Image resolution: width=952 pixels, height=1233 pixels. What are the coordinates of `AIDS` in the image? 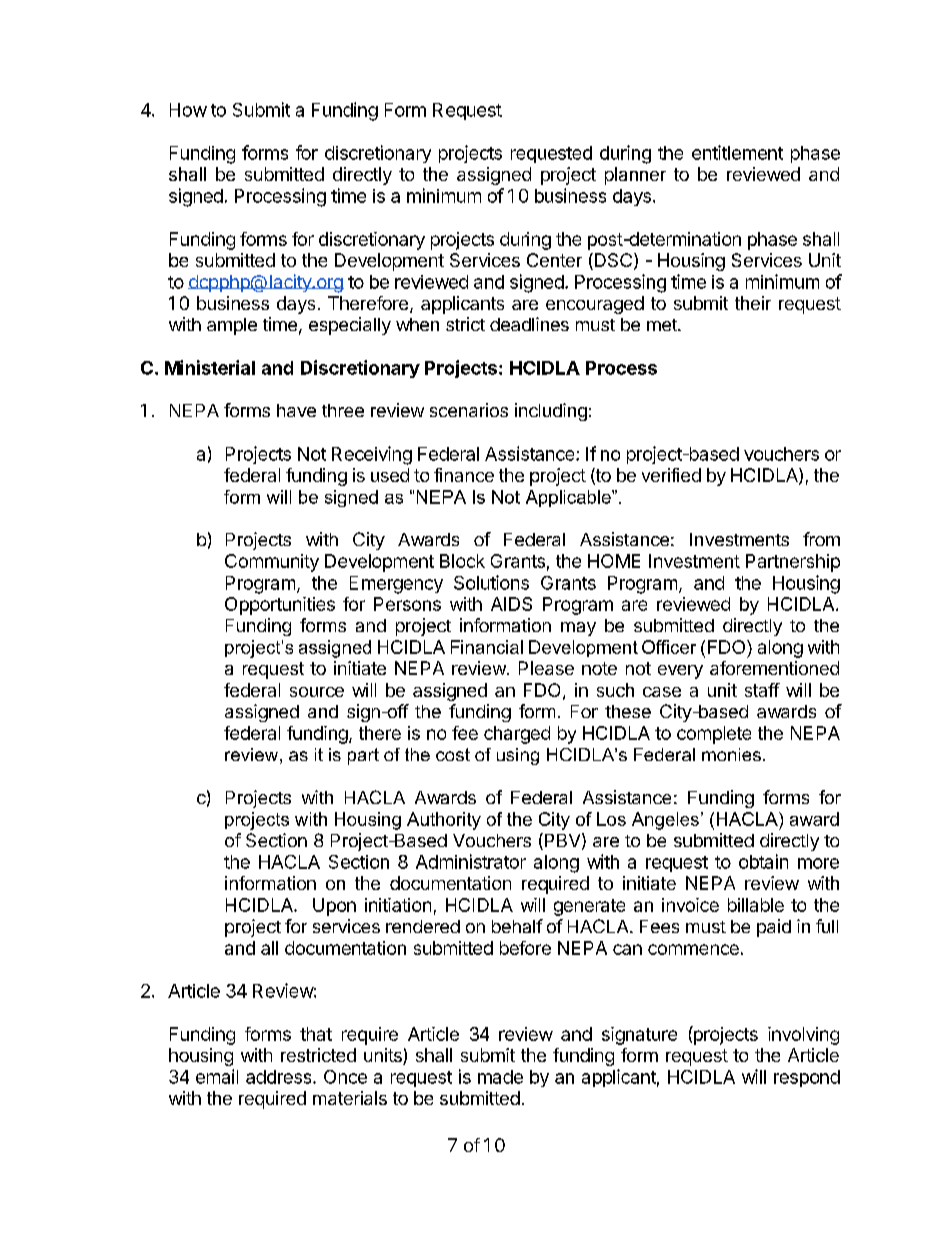 It's located at (511, 604).
